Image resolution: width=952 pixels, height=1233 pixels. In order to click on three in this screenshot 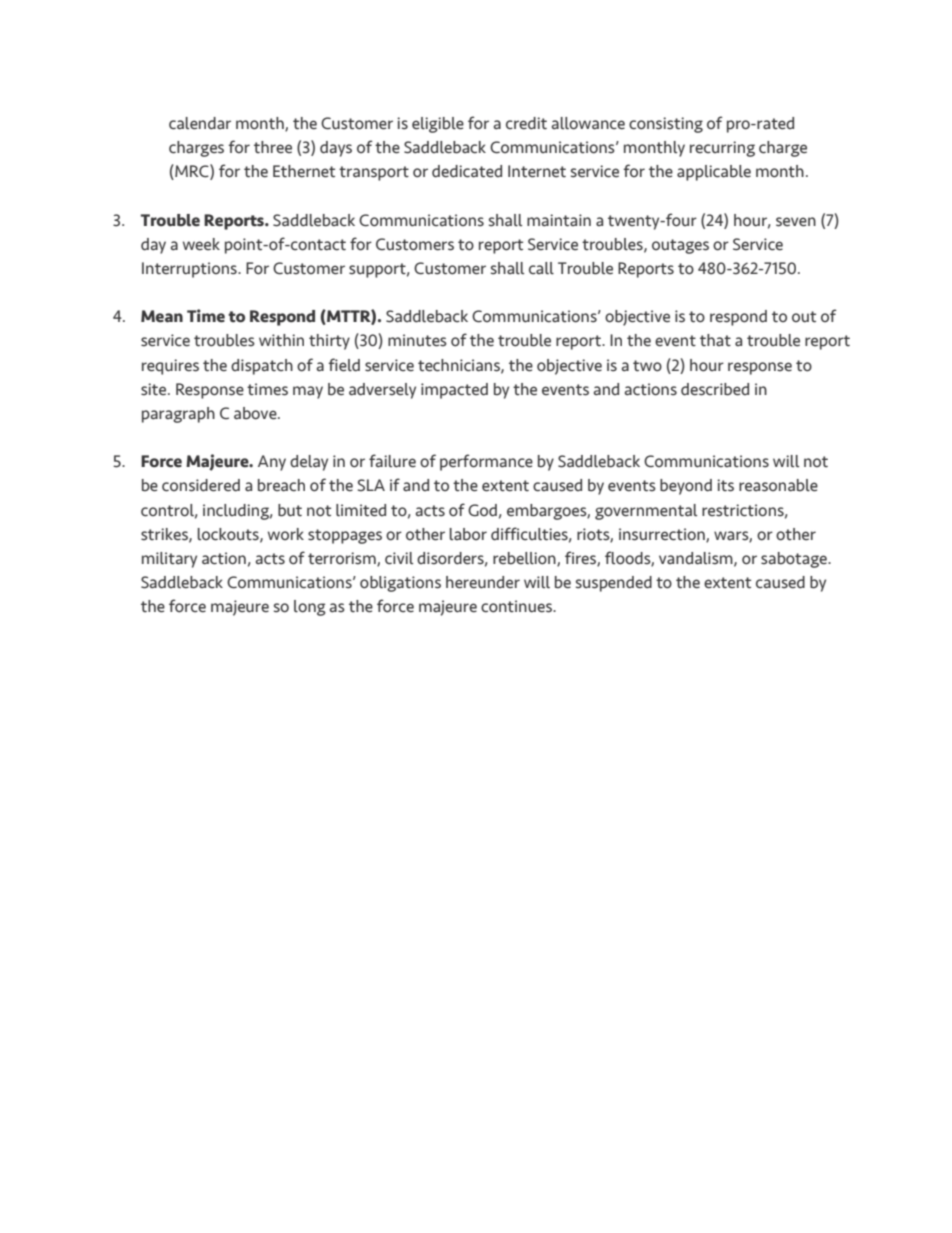, I will do `click(273, 147)`.
